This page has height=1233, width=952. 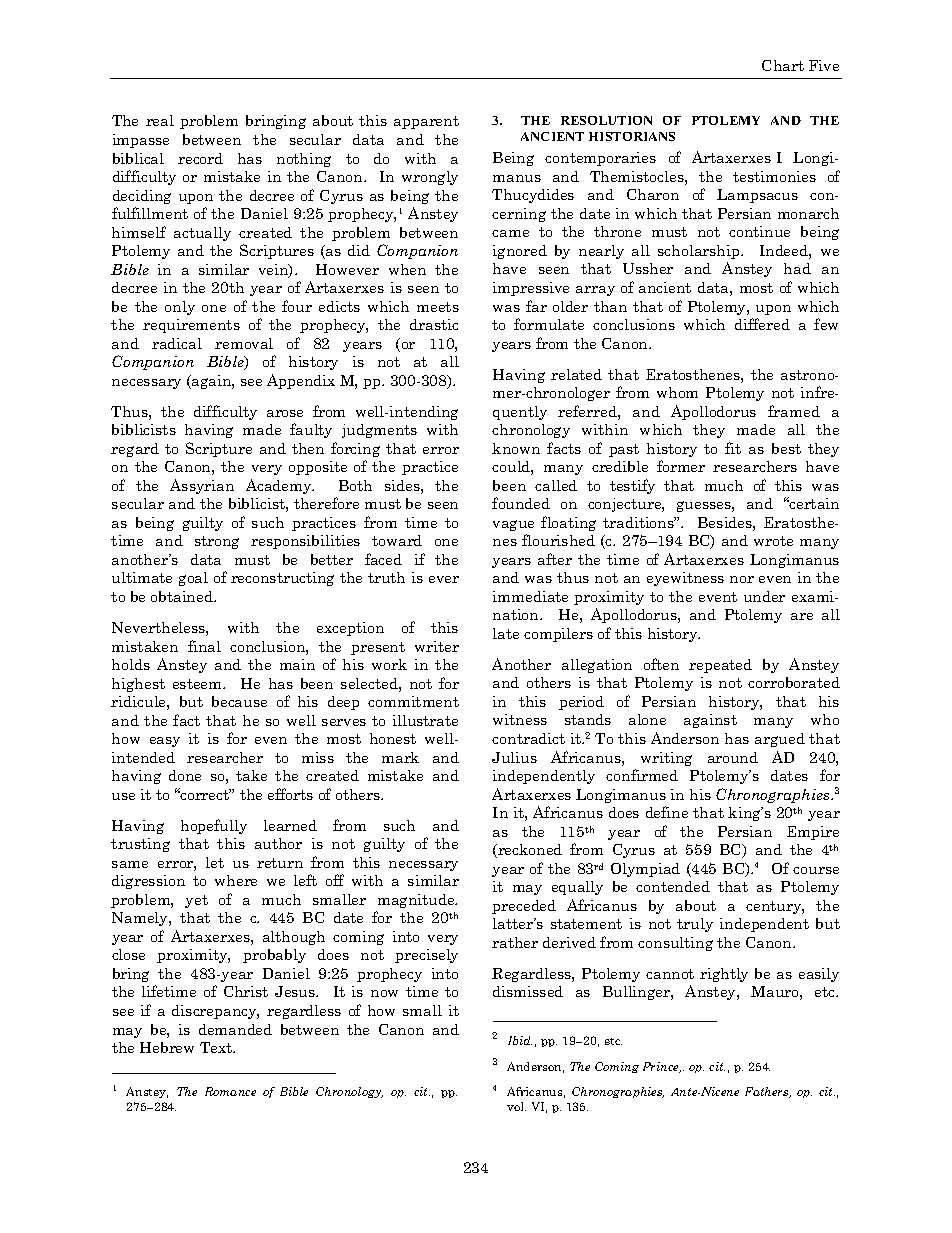 What do you see at coordinates (764, 596) in the page?
I see `under` at bounding box center [764, 596].
